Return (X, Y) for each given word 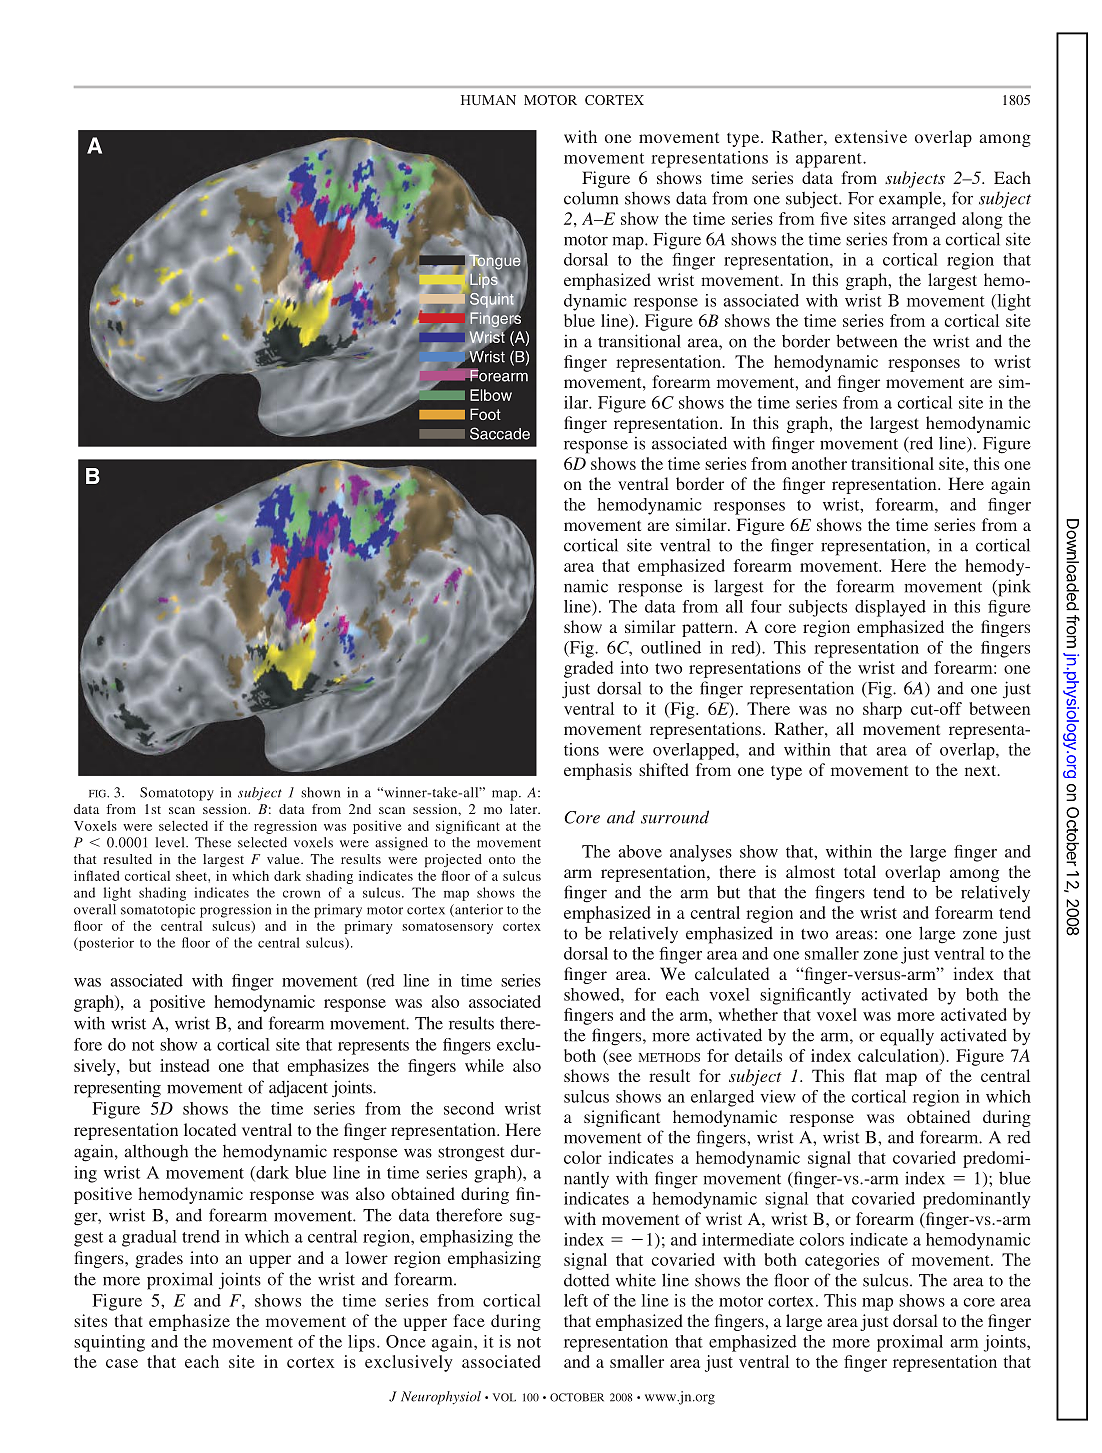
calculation (899, 1055)
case (122, 1363)
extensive (871, 136)
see (620, 1057)
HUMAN (488, 100)
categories (842, 1261)
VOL (504, 1397)
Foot (485, 414)
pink (1013, 588)
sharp (882, 710)
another (819, 463)
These (213, 842)
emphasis (598, 771)
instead (185, 1065)
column (591, 198)
